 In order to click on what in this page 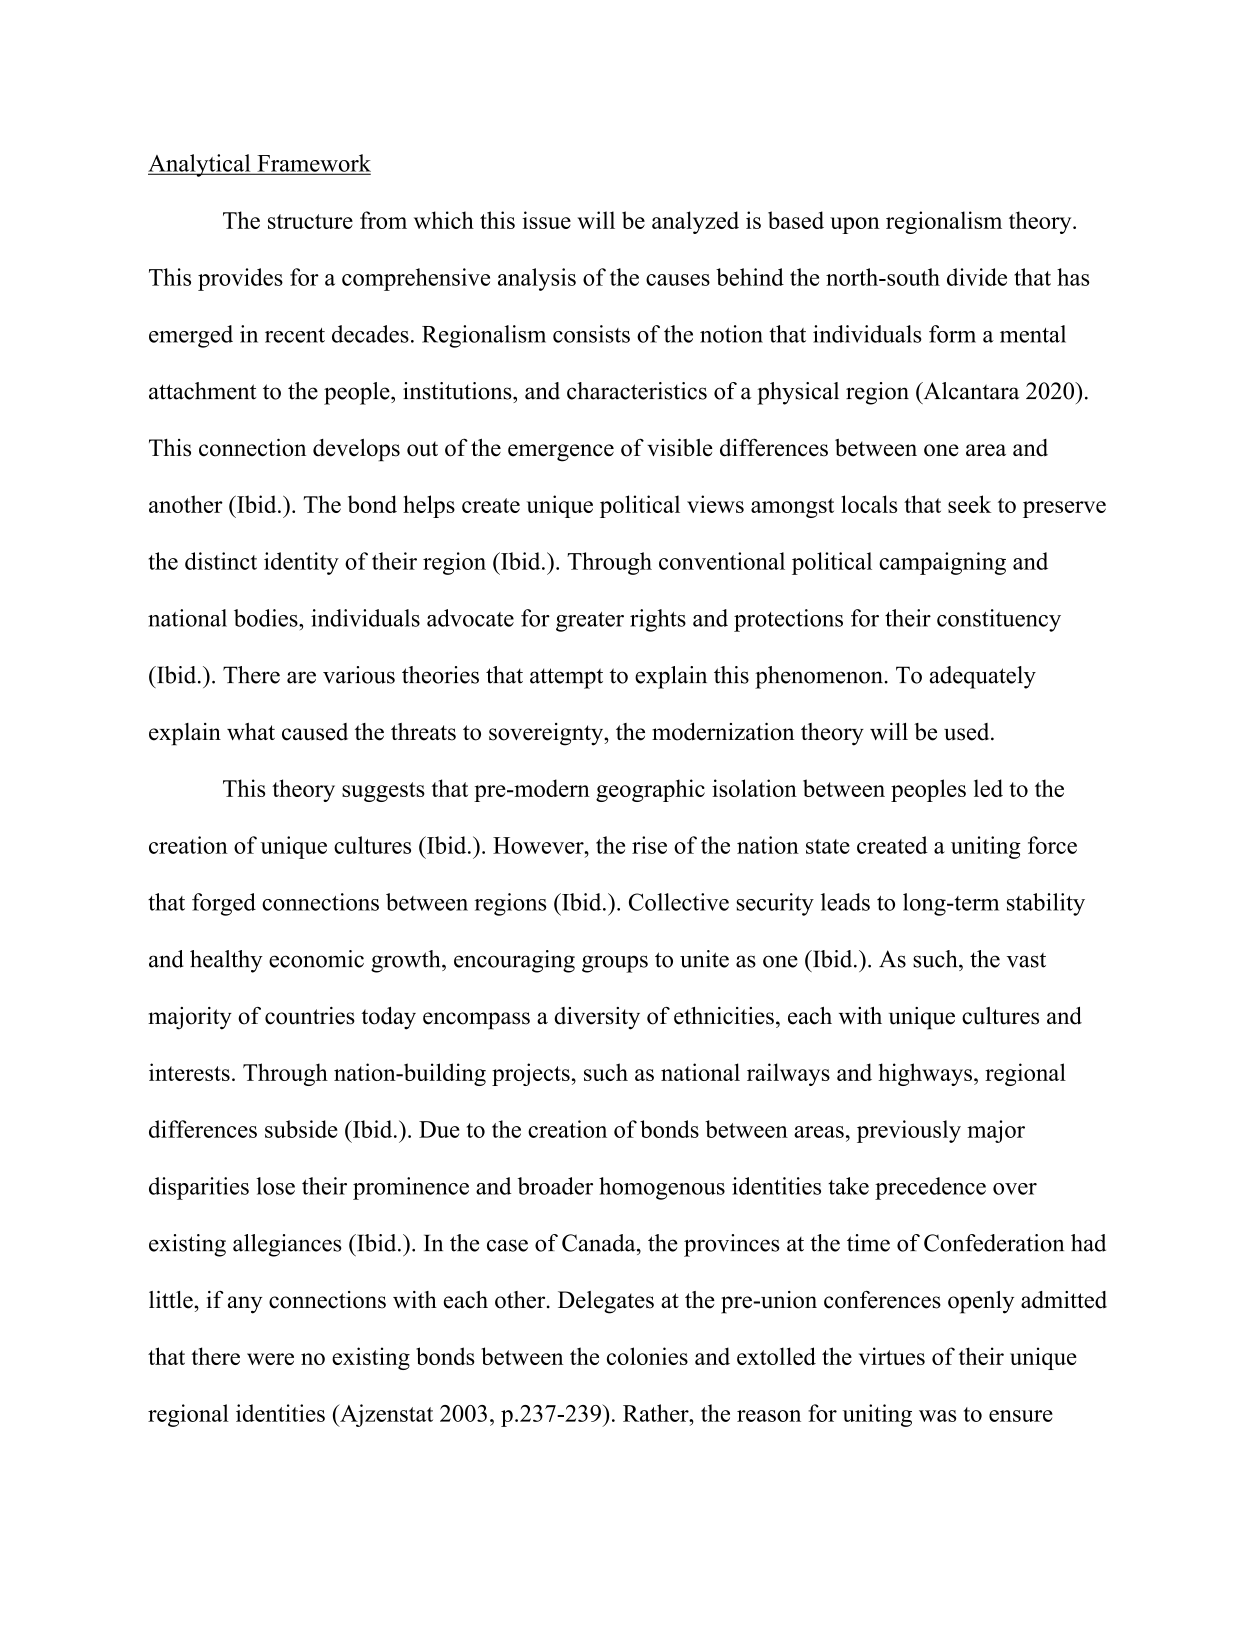, I will do `click(251, 731)`.
